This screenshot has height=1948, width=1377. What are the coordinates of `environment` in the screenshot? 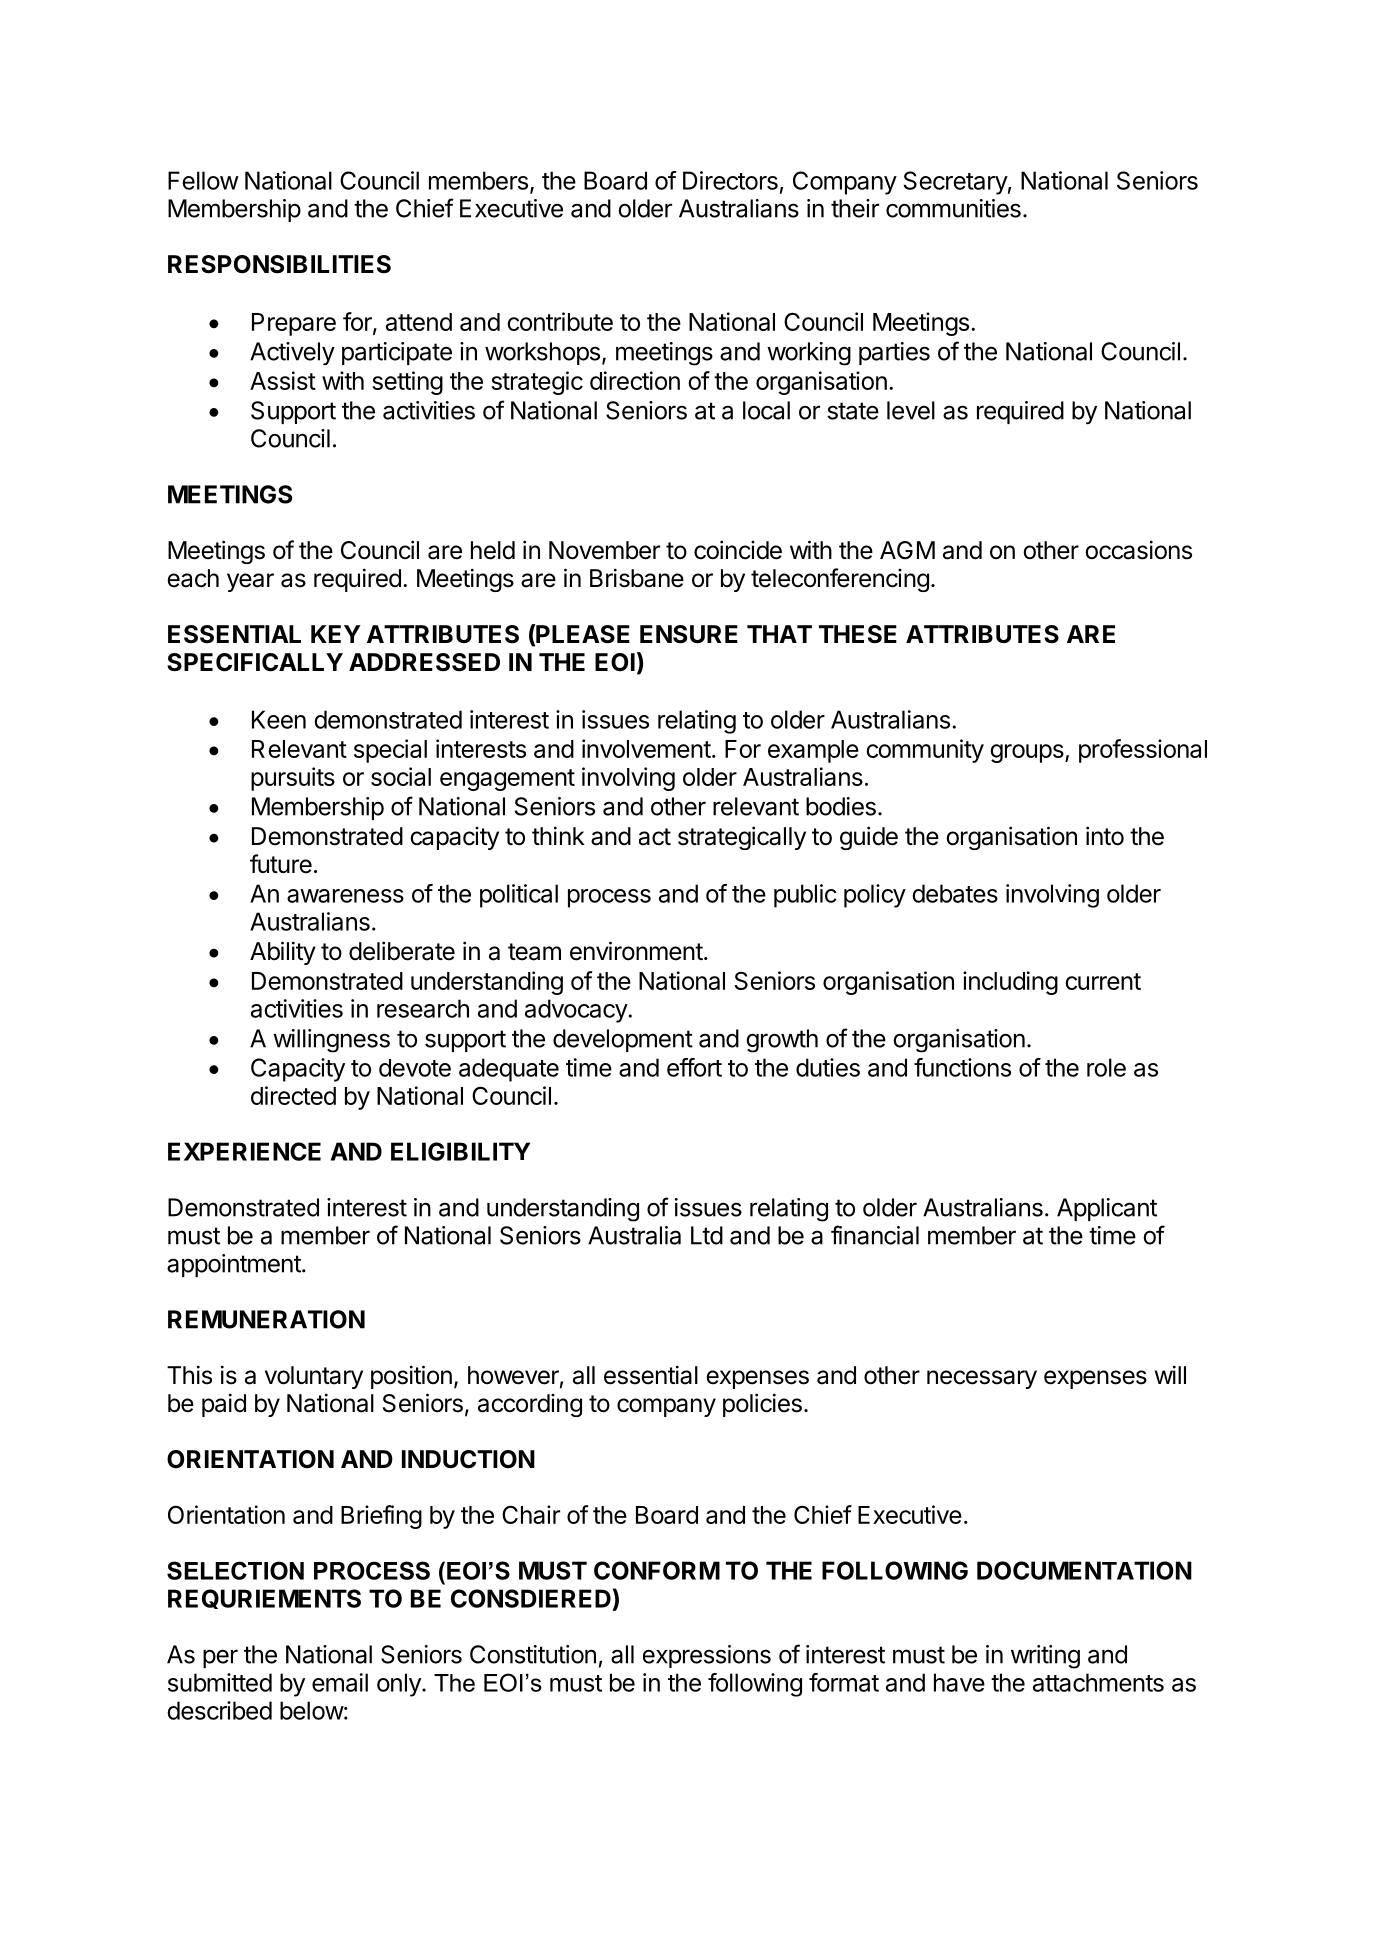 It's located at (636, 951).
